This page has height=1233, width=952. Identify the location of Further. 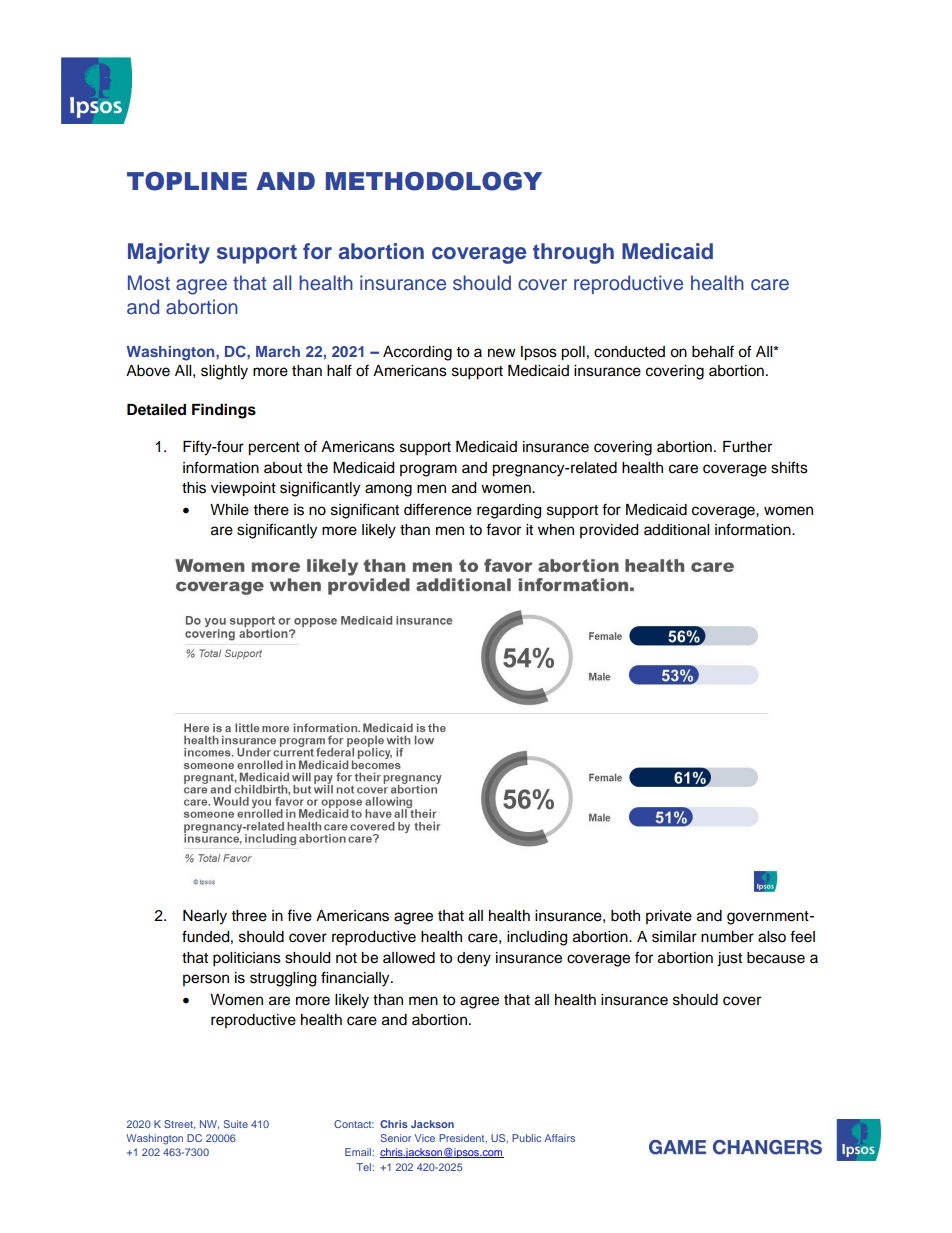
(747, 447).
